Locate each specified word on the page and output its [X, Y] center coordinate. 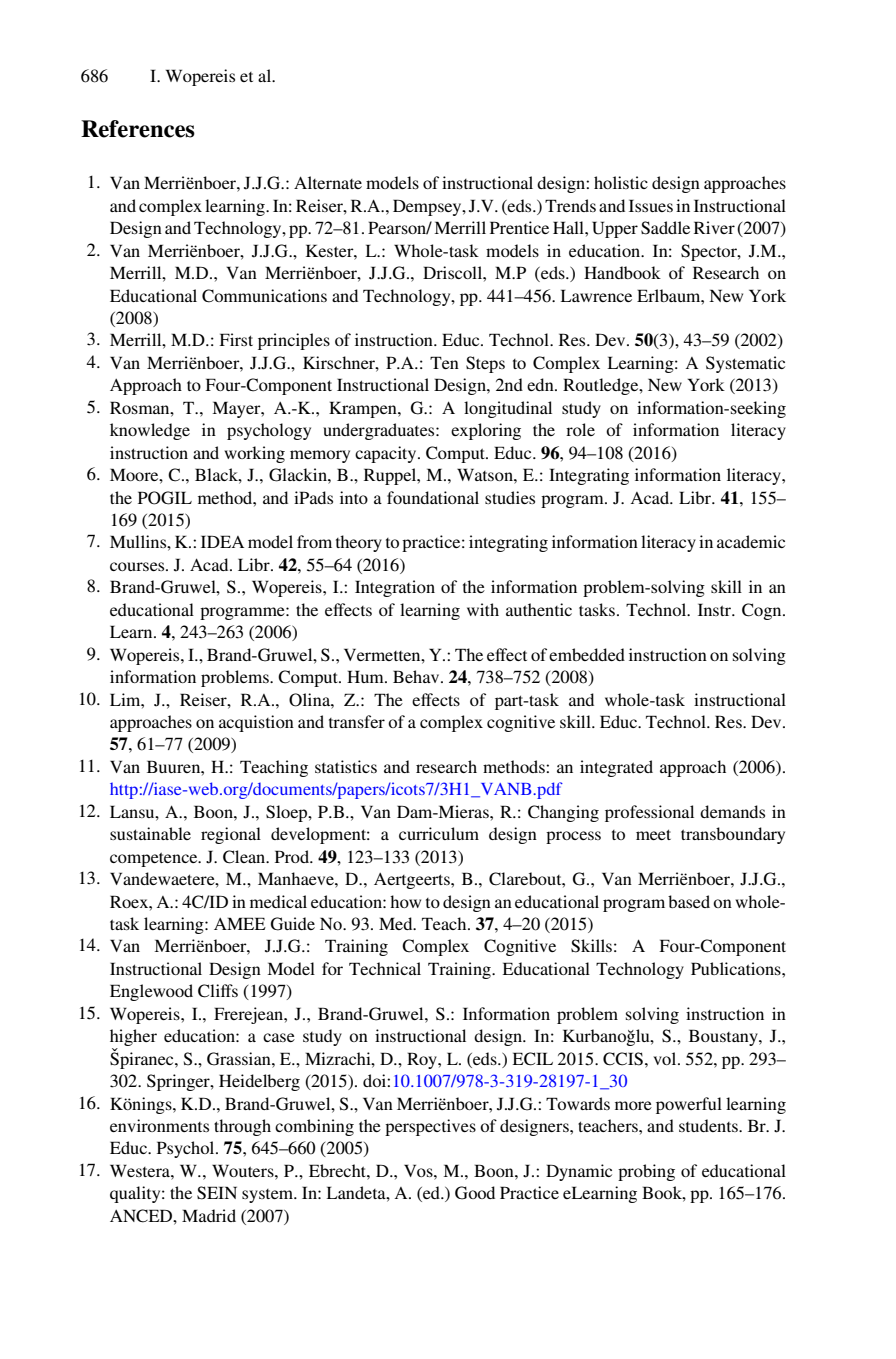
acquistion [256, 723]
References [138, 129]
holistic [621, 182]
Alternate [328, 182]
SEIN [217, 1193]
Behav [417, 676]
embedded [587, 654]
